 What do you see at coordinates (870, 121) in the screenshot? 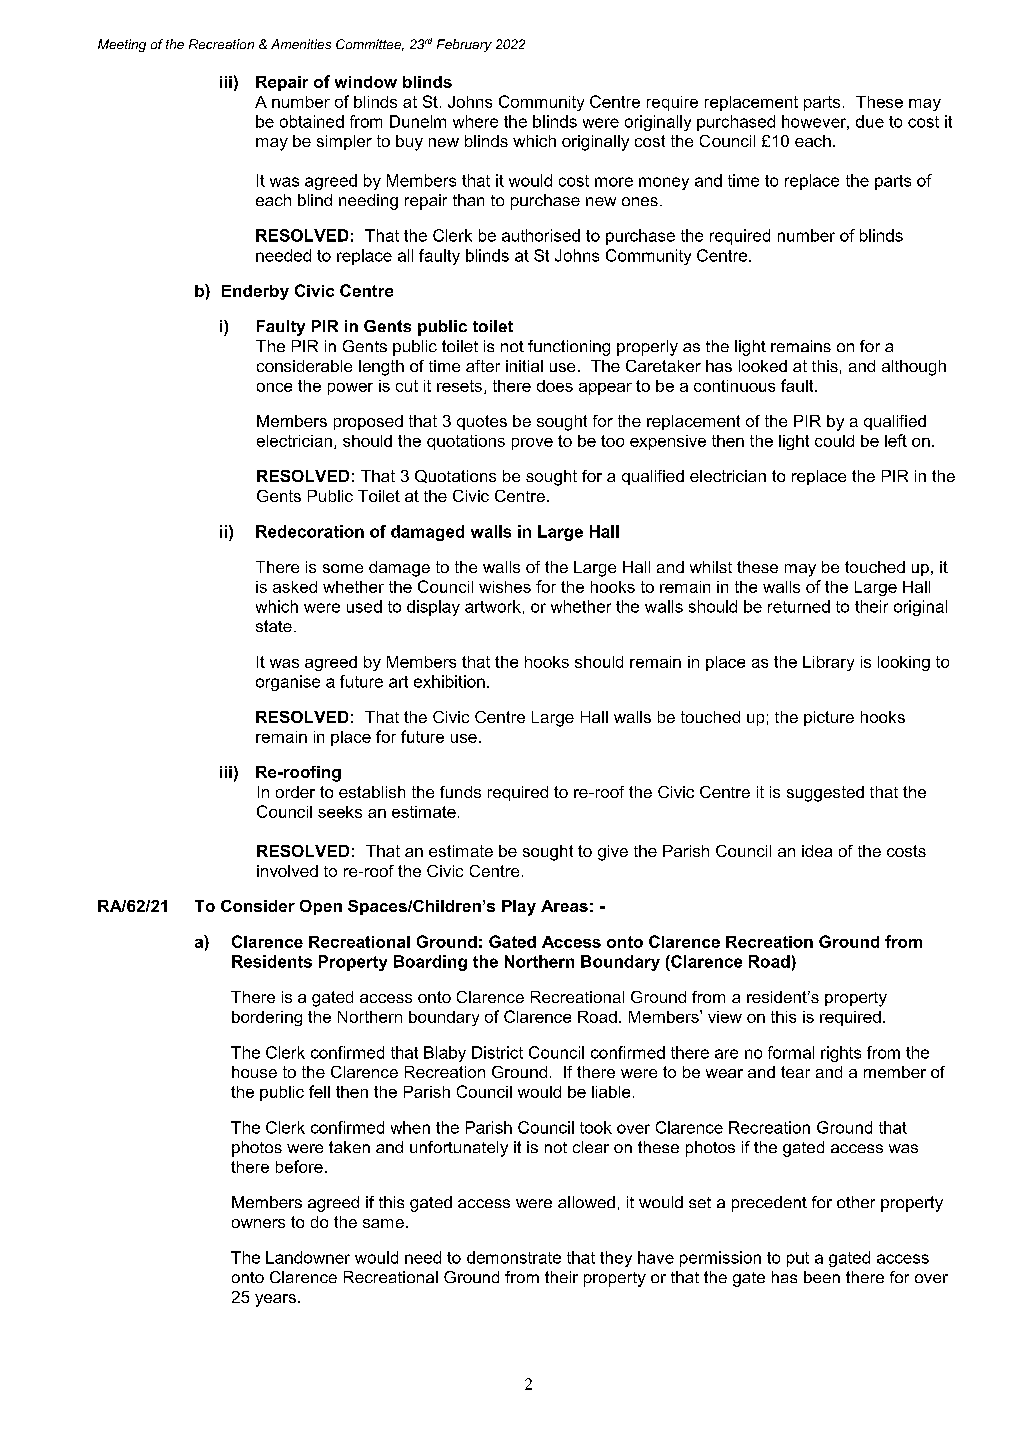
I see `due` at bounding box center [870, 121].
